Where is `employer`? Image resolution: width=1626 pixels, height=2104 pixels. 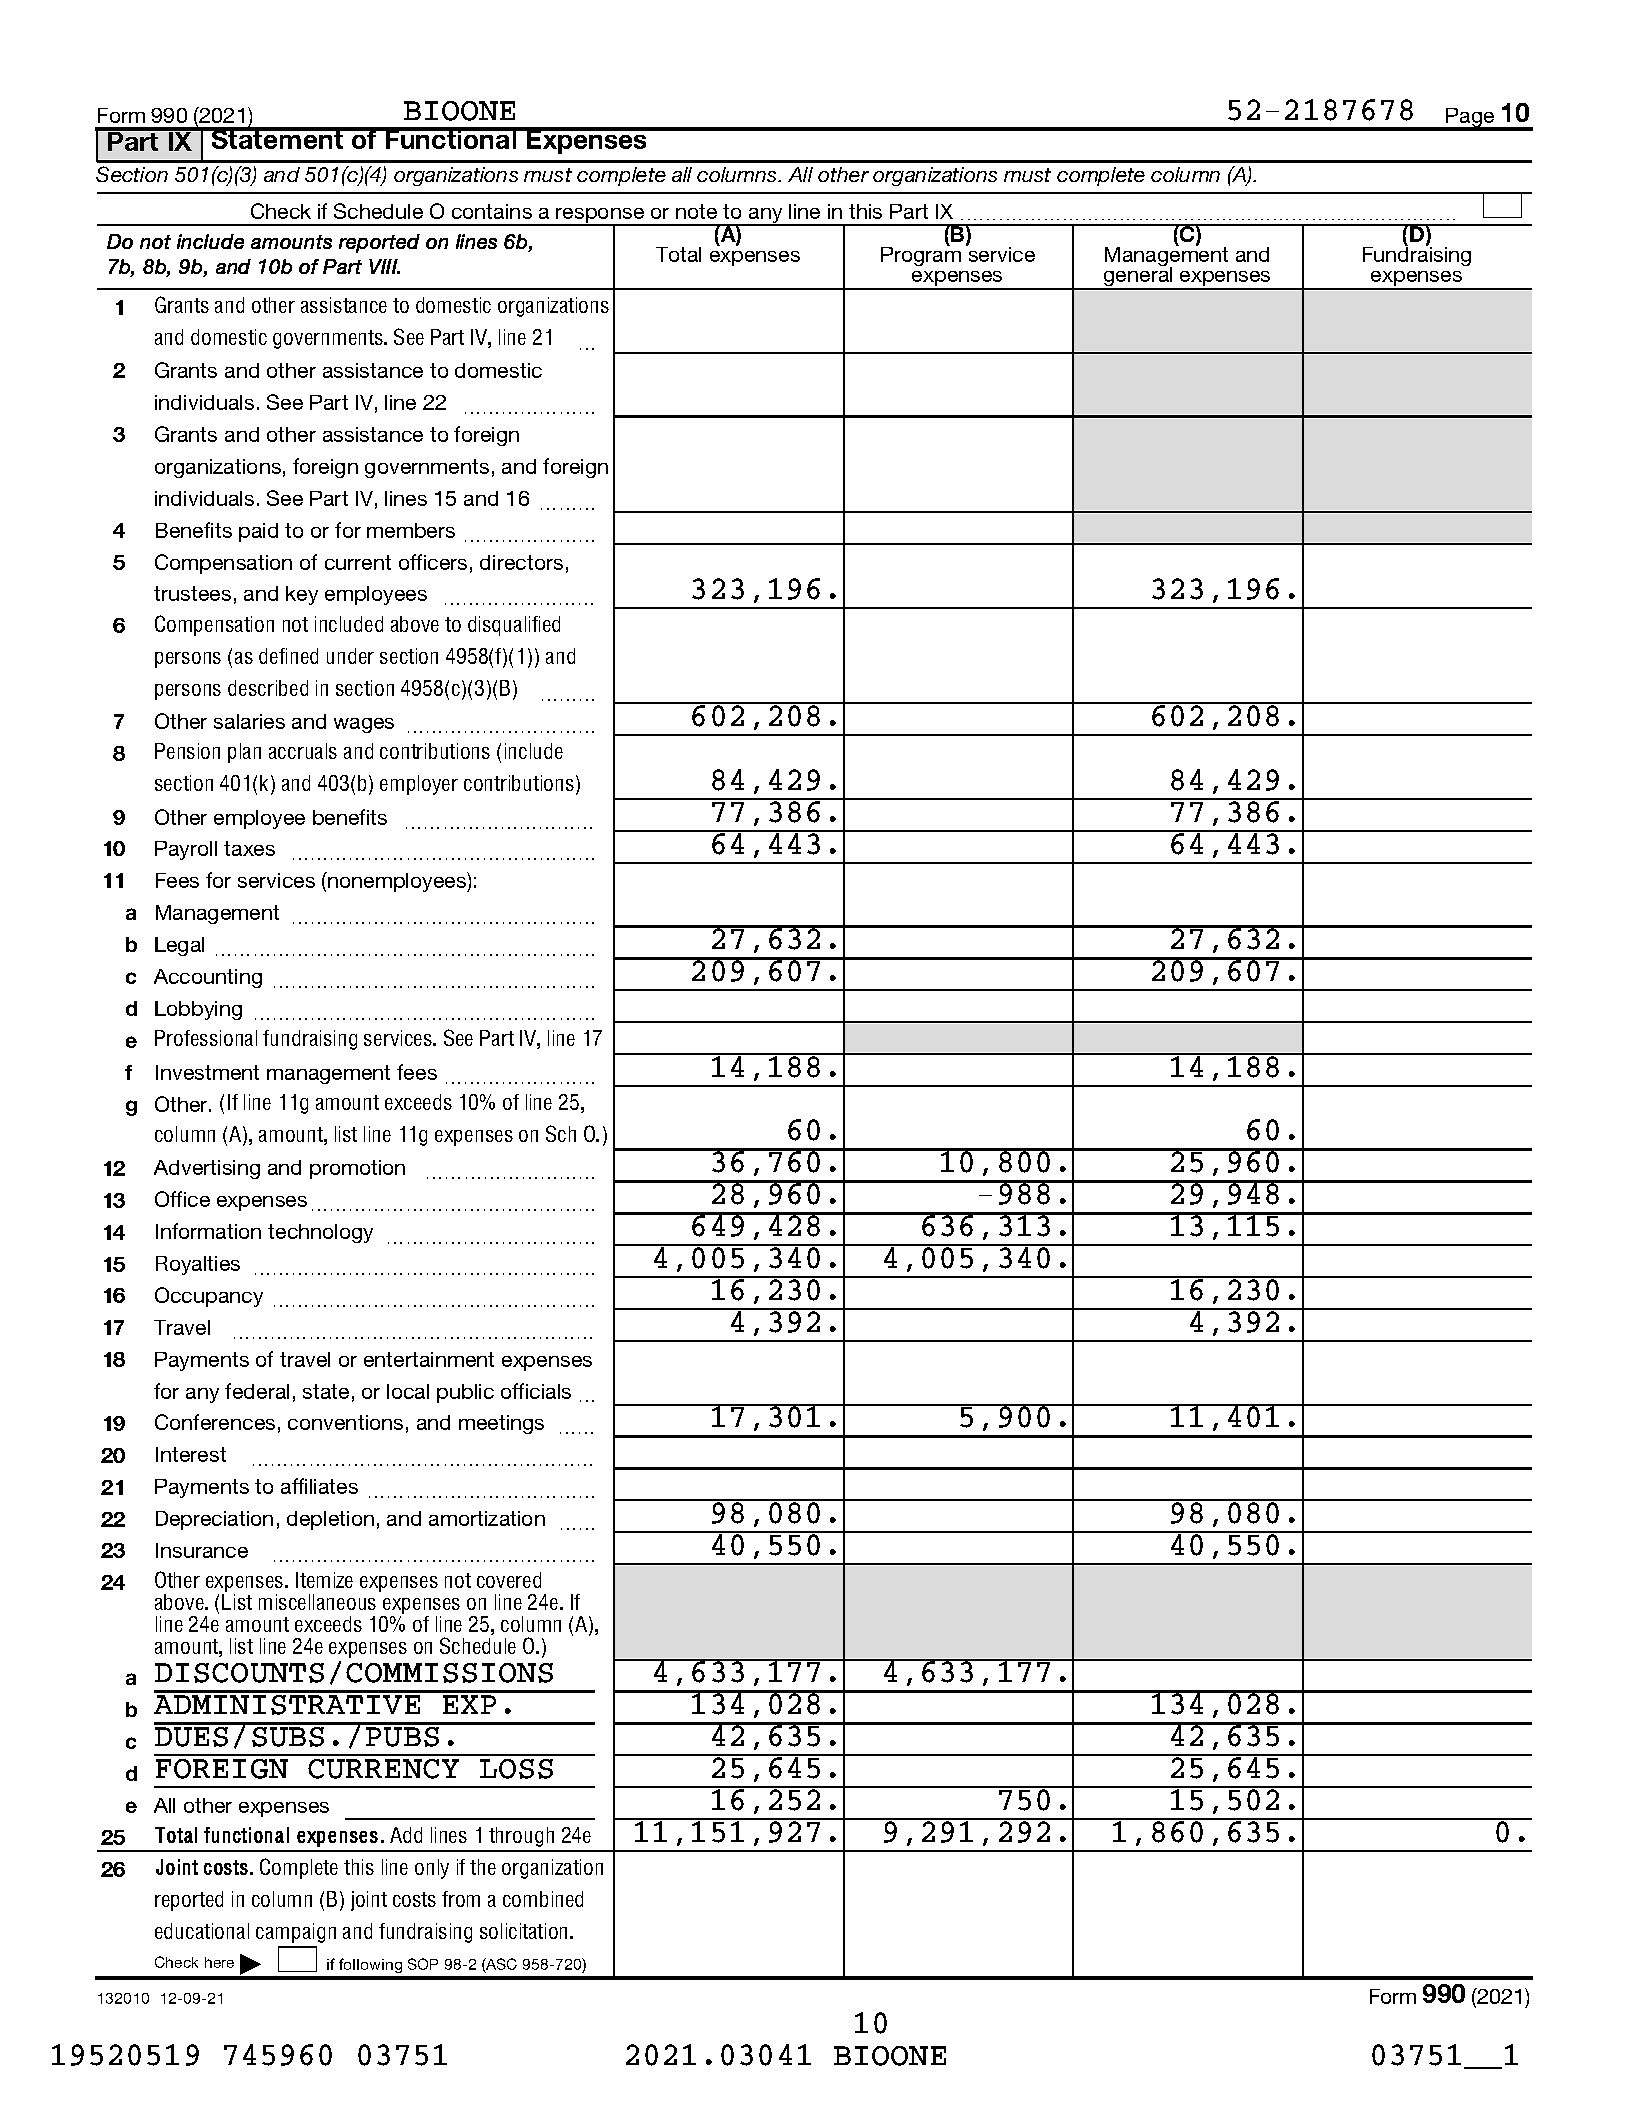 employer is located at coordinates (419, 785).
